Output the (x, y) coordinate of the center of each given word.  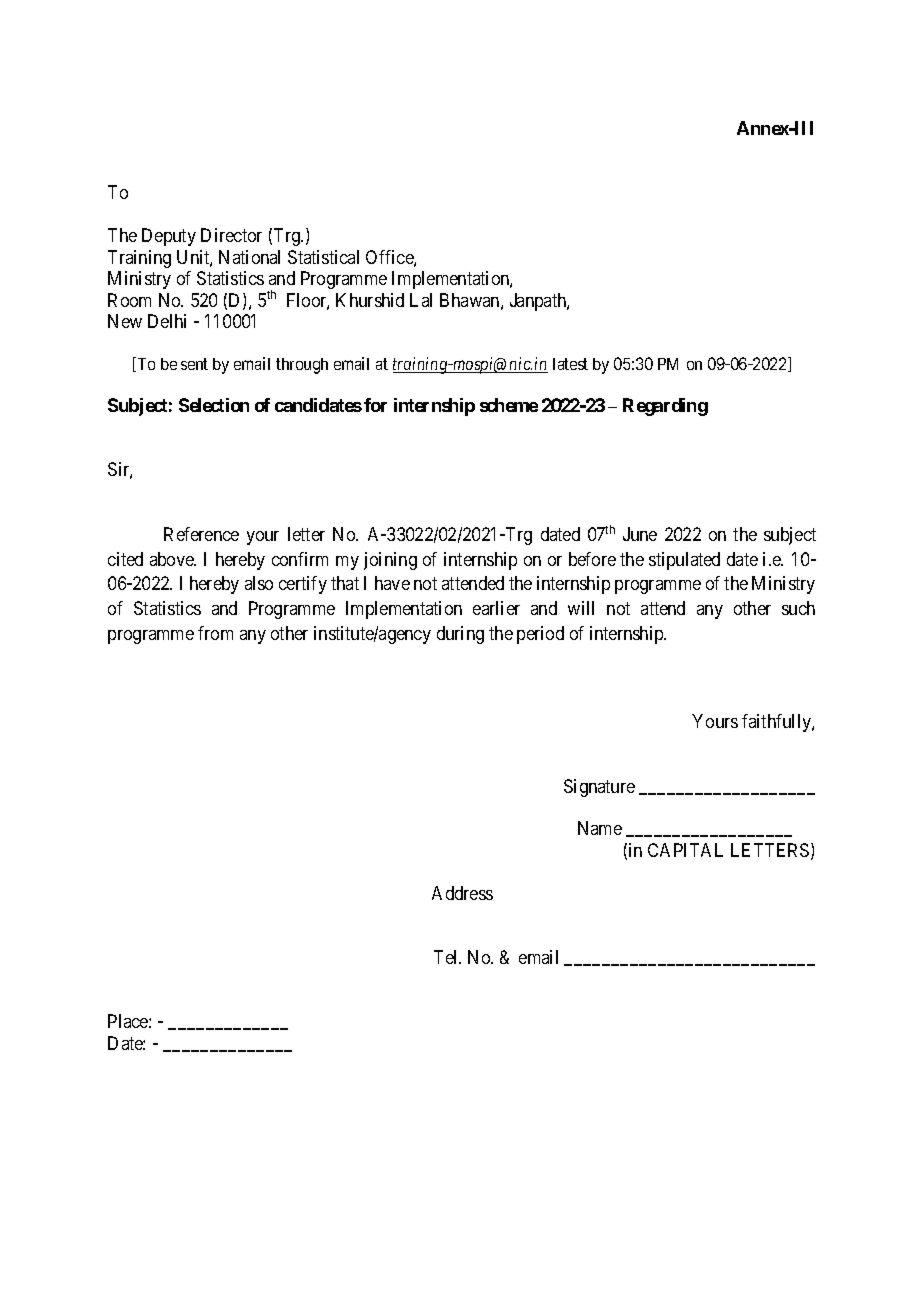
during (460, 635)
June (640, 534)
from (215, 633)
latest (570, 364)
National (249, 257)
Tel (447, 957)
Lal (421, 300)
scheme (509, 405)
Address (462, 893)
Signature (599, 788)
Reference (201, 534)
